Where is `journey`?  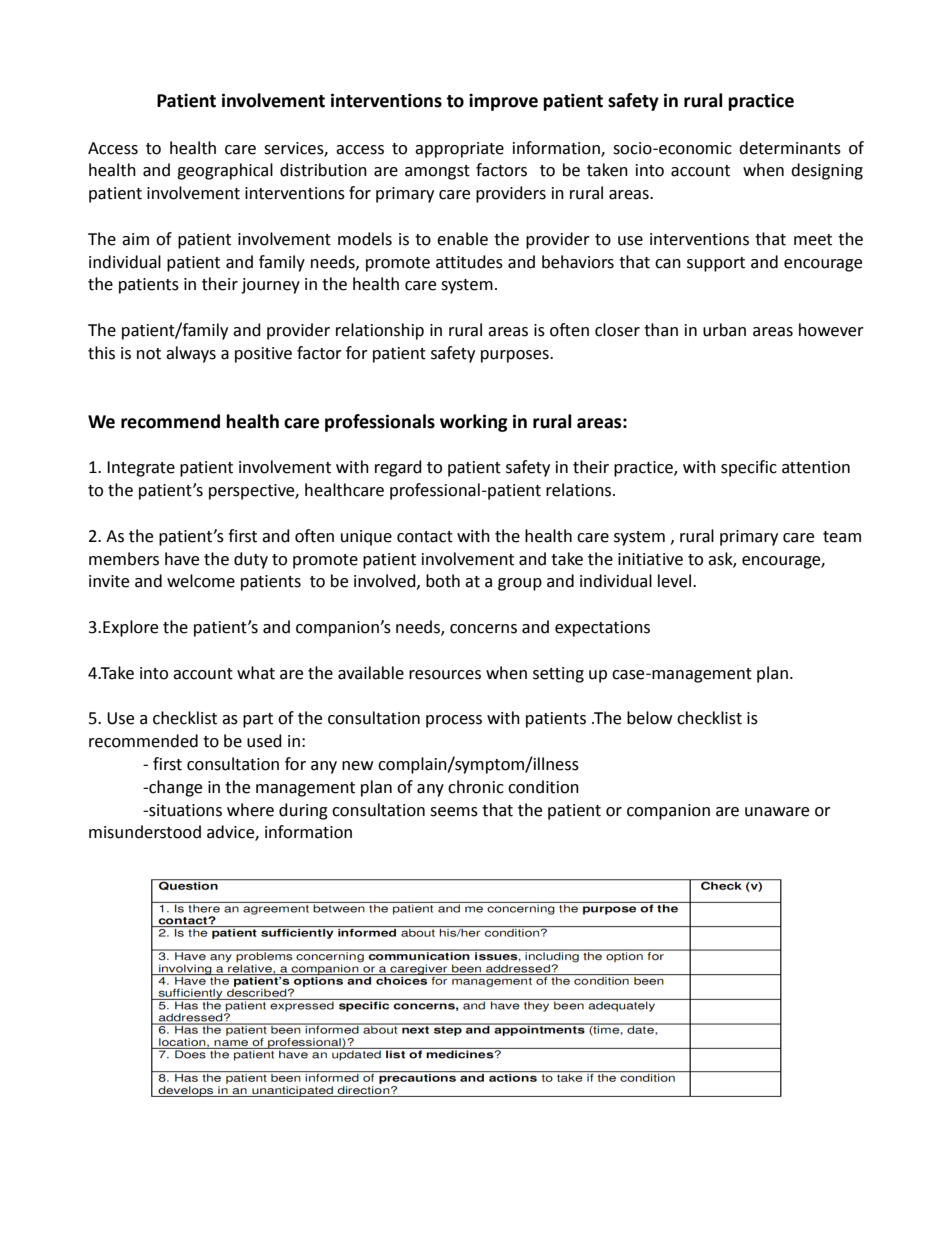
journey is located at coordinates (270, 286).
